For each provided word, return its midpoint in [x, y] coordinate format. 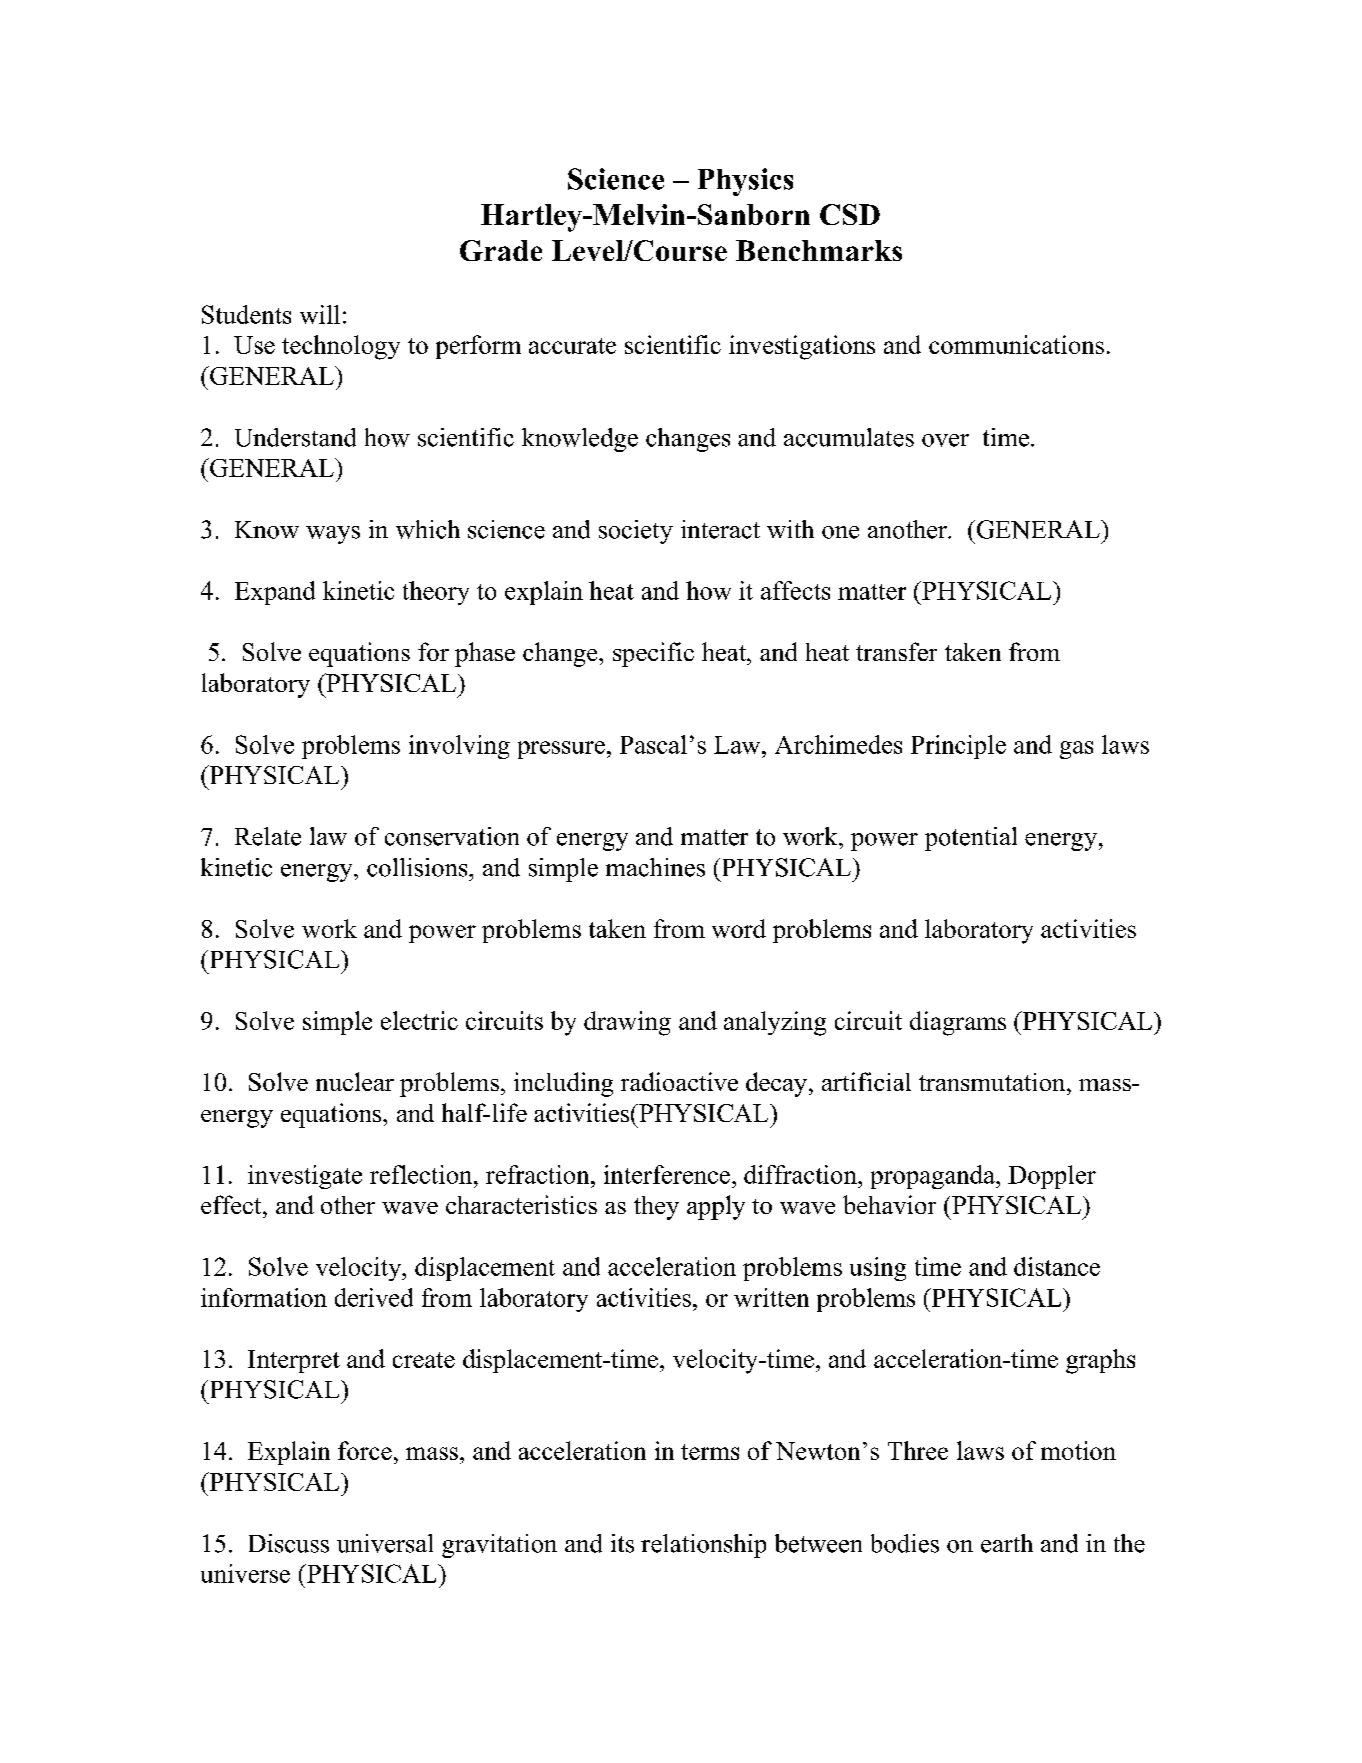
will [320, 314]
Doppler [1052, 1177]
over [945, 440]
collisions [418, 867]
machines [655, 867]
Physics [745, 182]
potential [971, 839]
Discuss [289, 1543]
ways [333, 535]
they [656, 1208]
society [636, 532]
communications [1016, 344]
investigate [305, 1177]
